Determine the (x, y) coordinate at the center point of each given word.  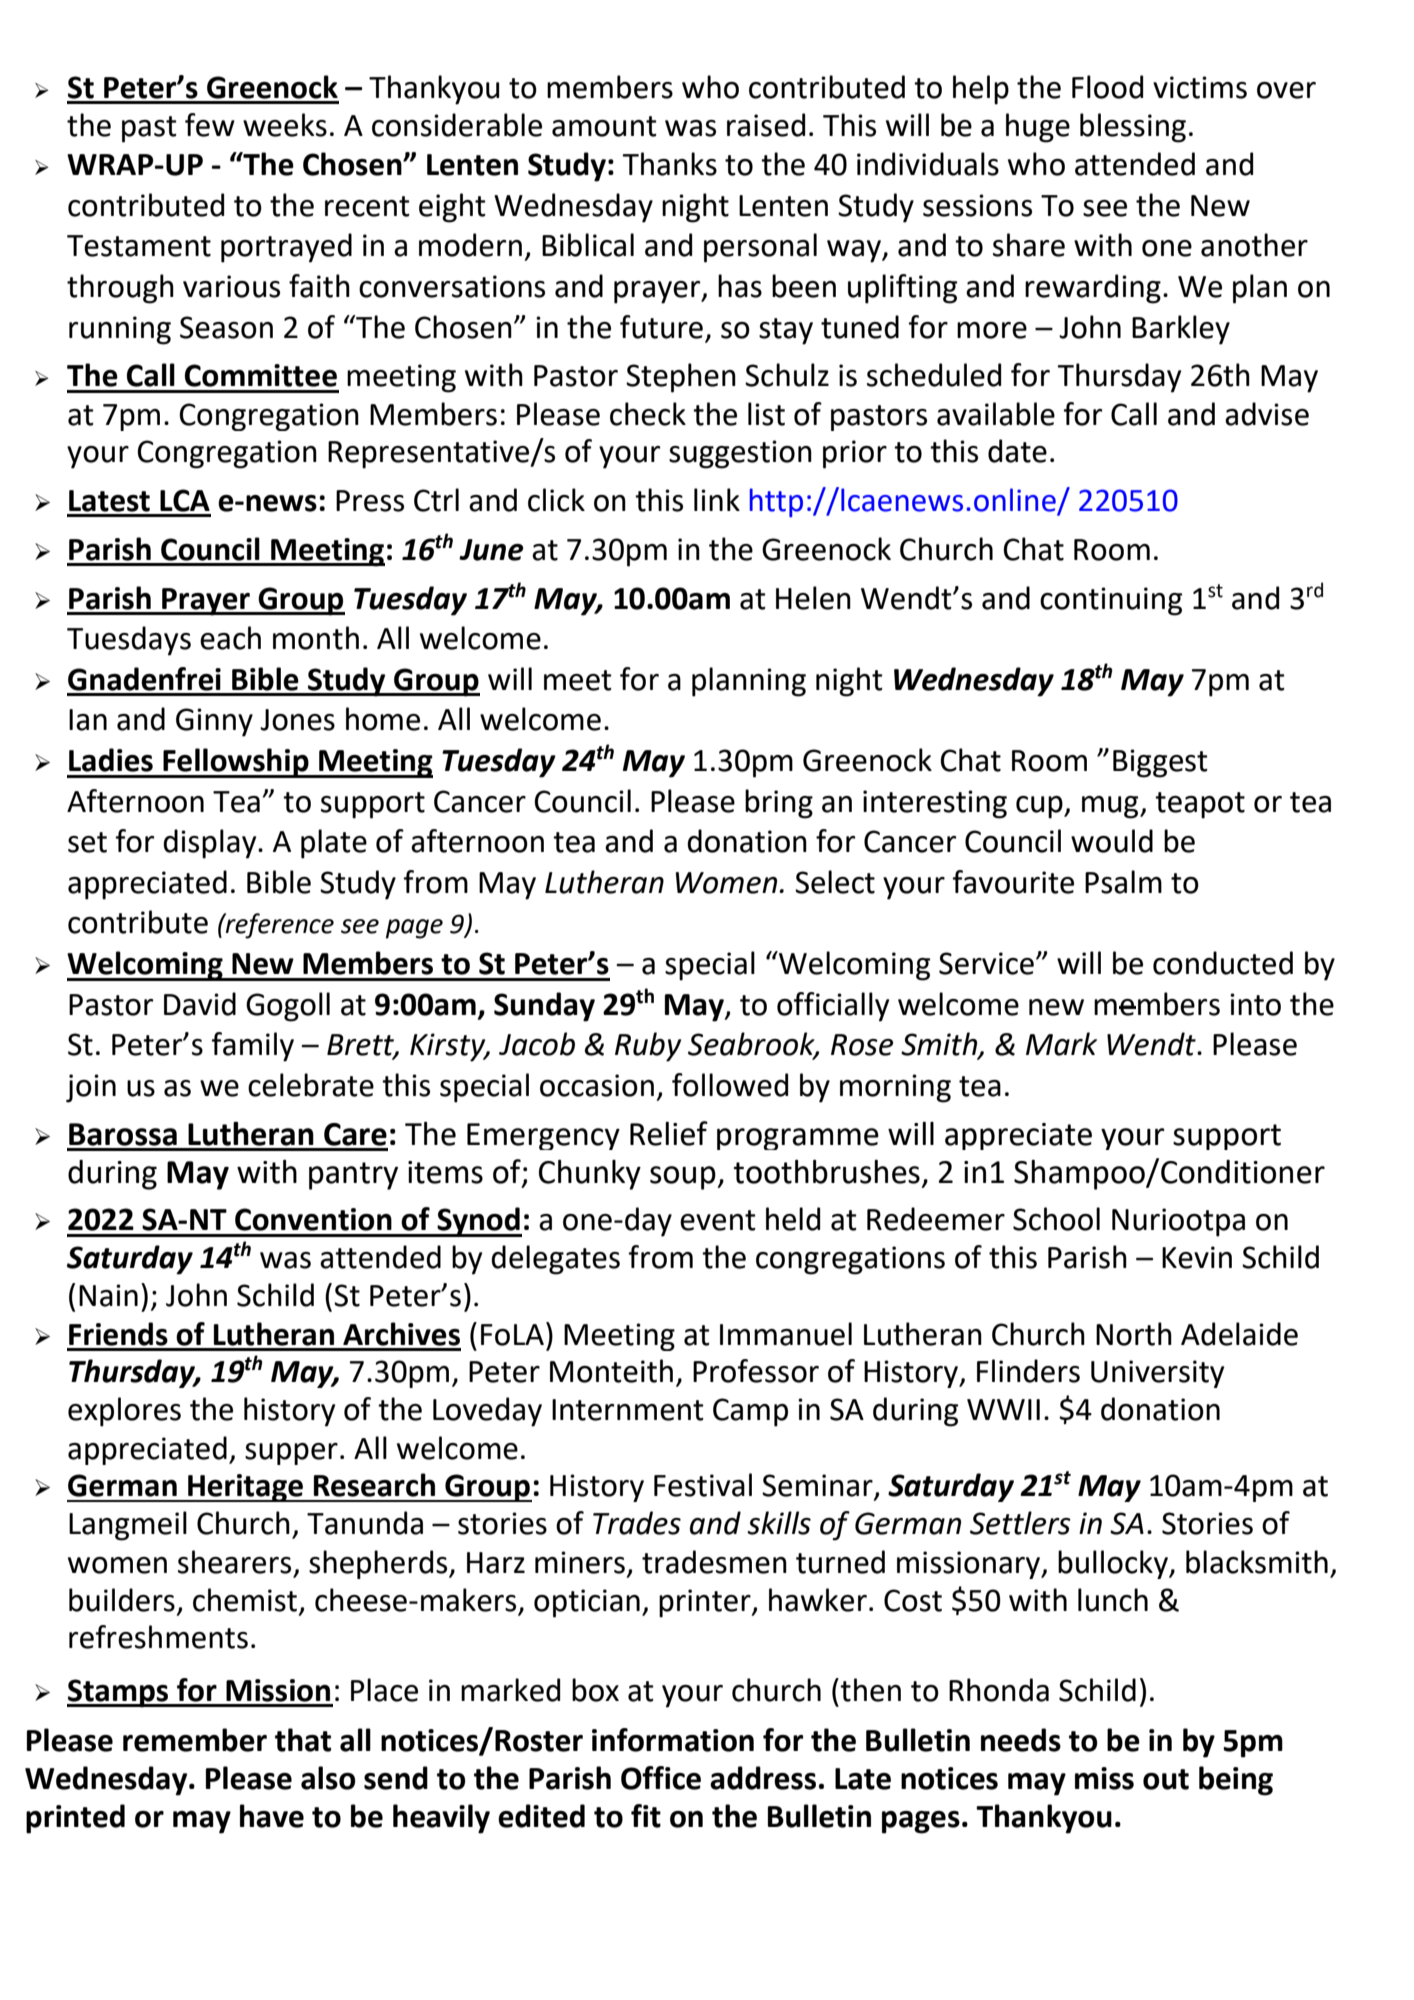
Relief (669, 1133)
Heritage (245, 1488)
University (1157, 1374)
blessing (1133, 128)
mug (1111, 807)
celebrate (311, 1085)
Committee (261, 375)
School (1056, 1219)
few (210, 125)
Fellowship (236, 763)
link (717, 499)
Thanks (670, 164)
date (1017, 451)
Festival (703, 1485)
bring (779, 804)
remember (195, 1740)
